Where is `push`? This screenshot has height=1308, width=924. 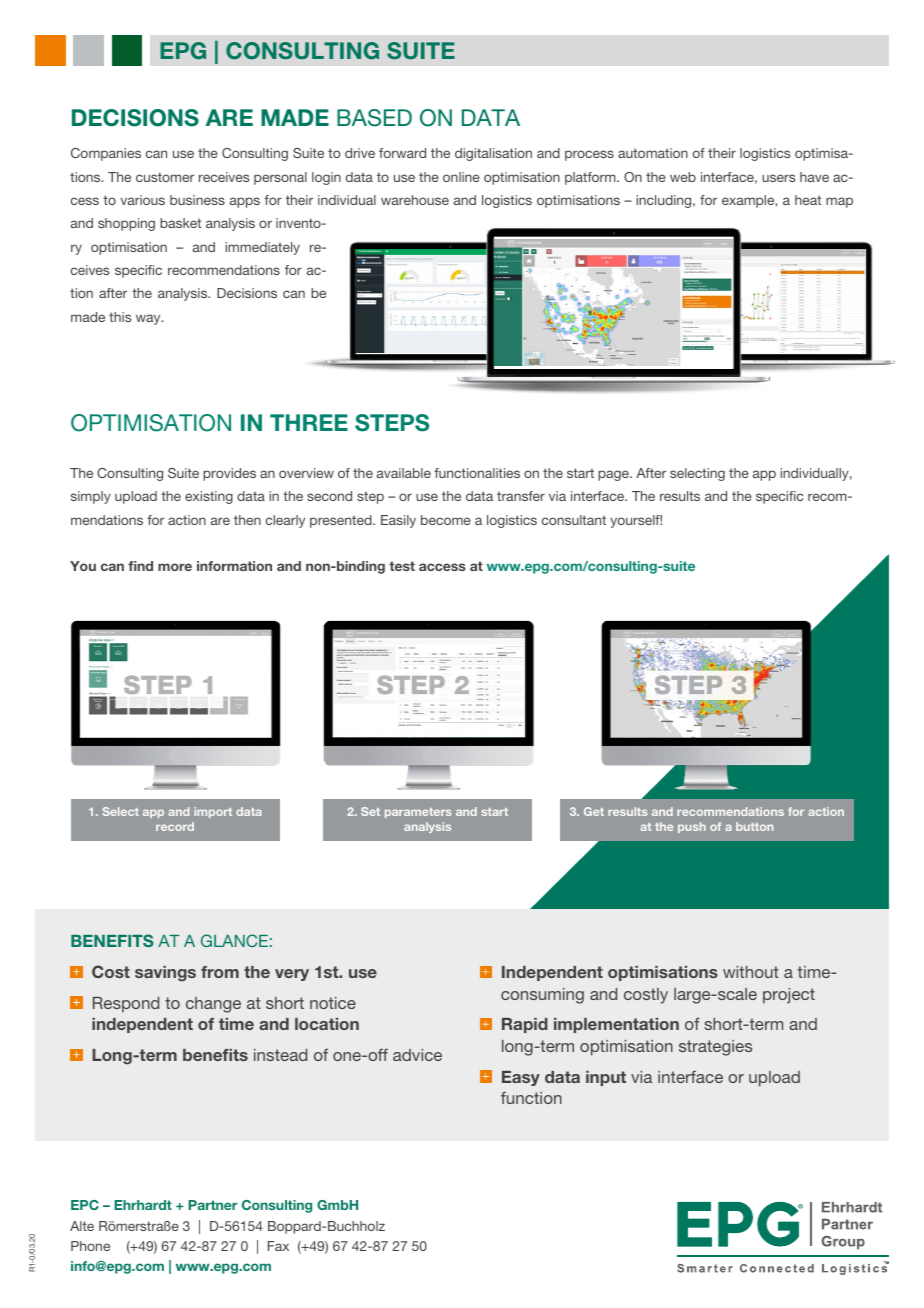 push is located at coordinates (692, 827).
